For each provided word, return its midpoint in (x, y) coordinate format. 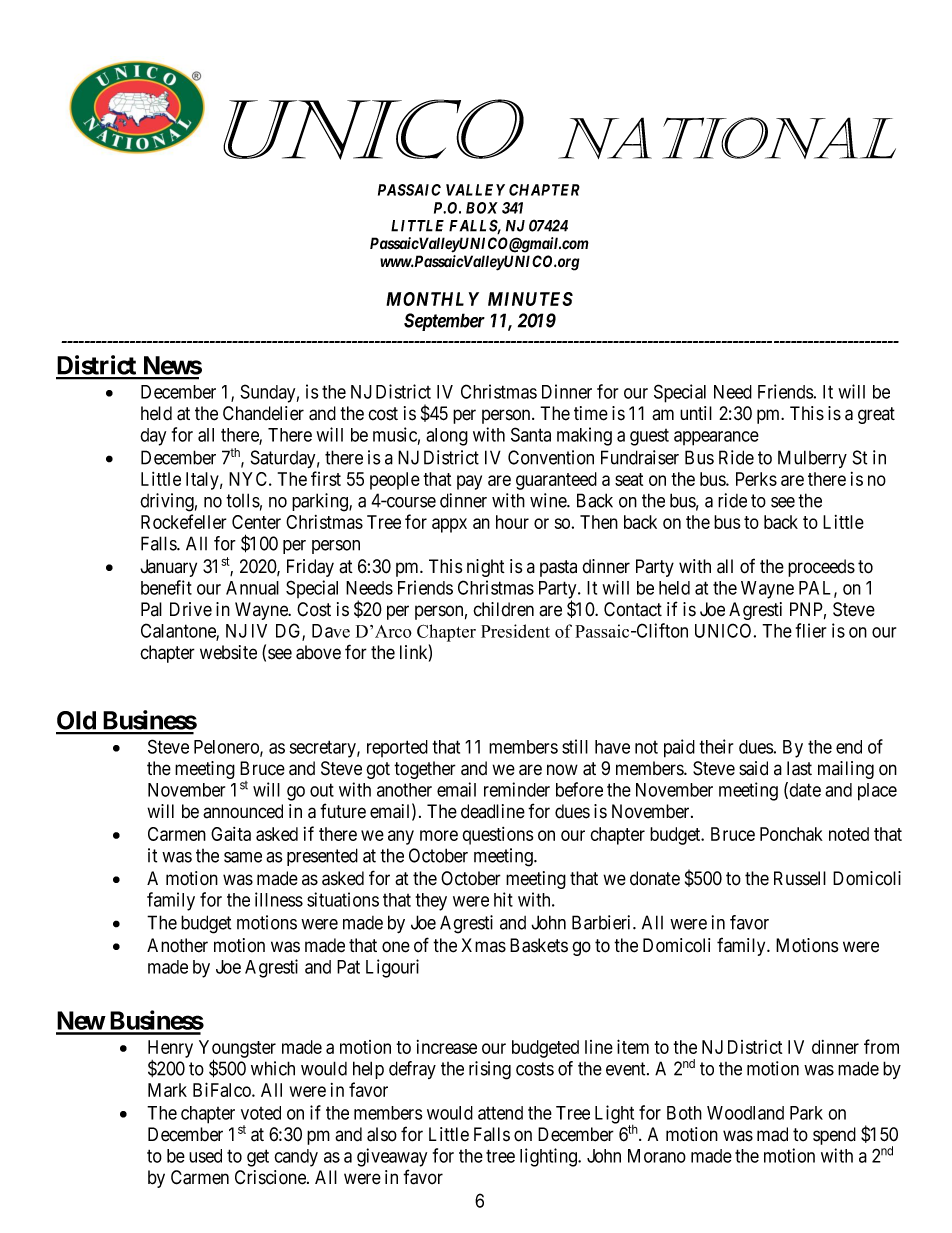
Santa (531, 434)
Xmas (483, 945)
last (799, 768)
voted (261, 1113)
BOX (482, 208)
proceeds (821, 568)
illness (279, 899)
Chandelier (263, 413)
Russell (800, 878)
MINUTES (530, 299)
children (503, 609)
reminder (517, 789)
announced (243, 811)
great (876, 415)
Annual (252, 588)
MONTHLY (432, 299)
